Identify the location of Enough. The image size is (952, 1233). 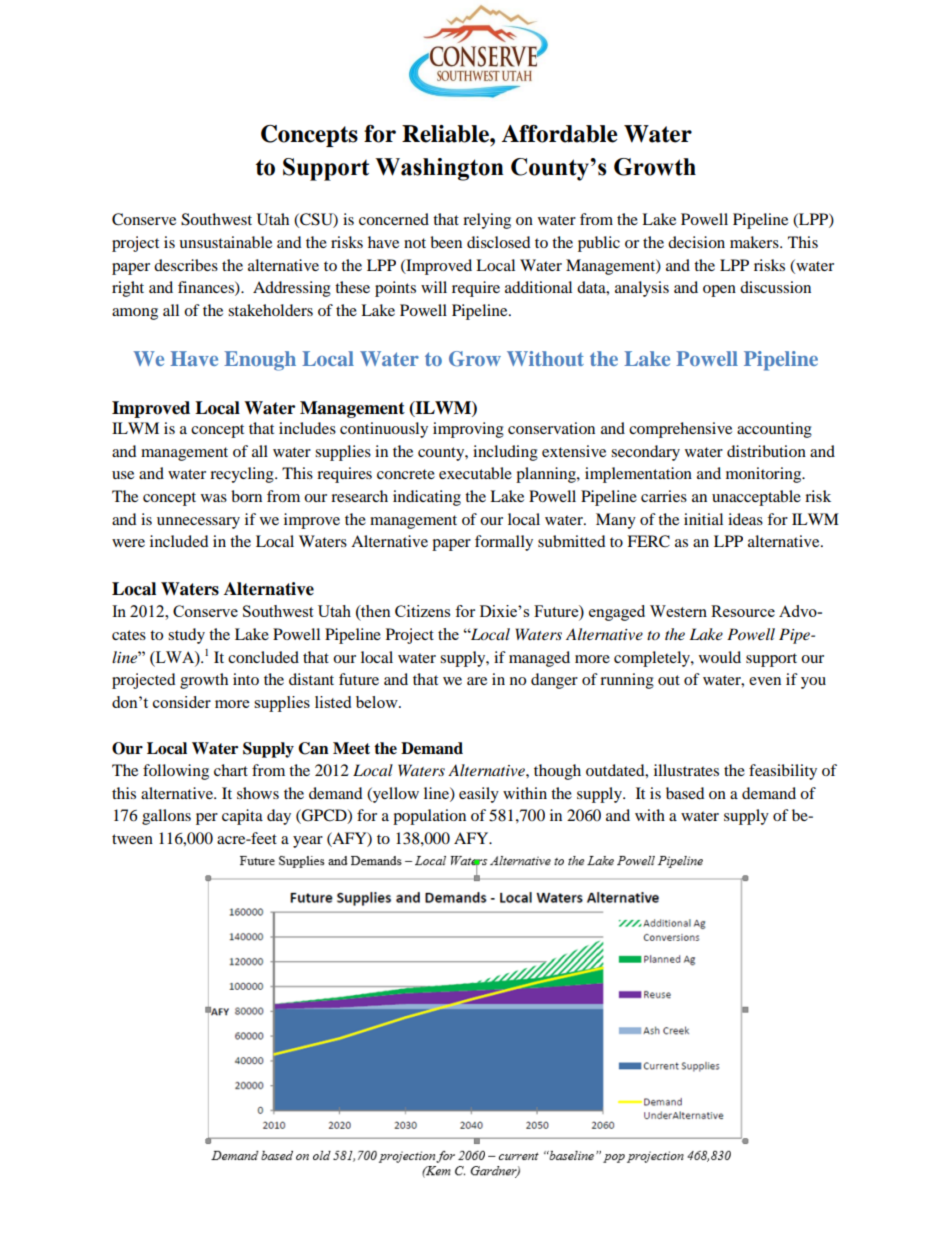
(260, 361).
